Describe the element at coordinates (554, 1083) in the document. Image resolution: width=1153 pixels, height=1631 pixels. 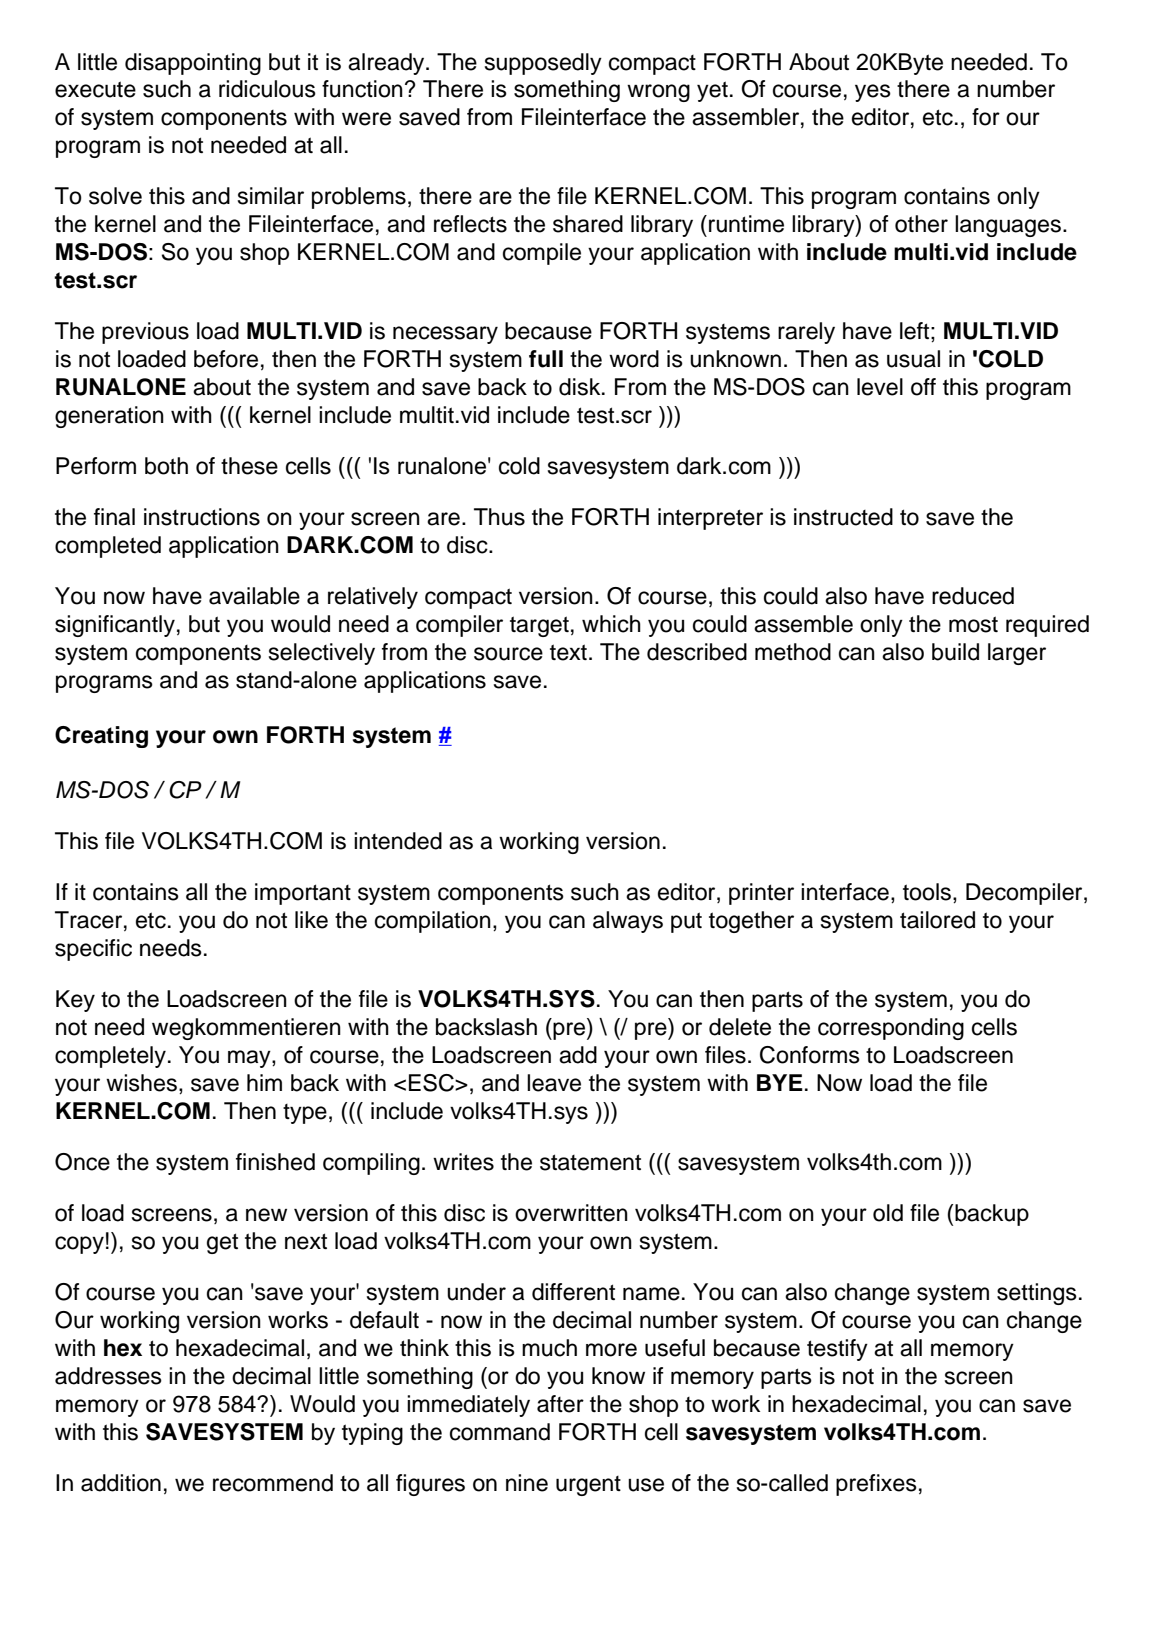
I see `leave` at that location.
